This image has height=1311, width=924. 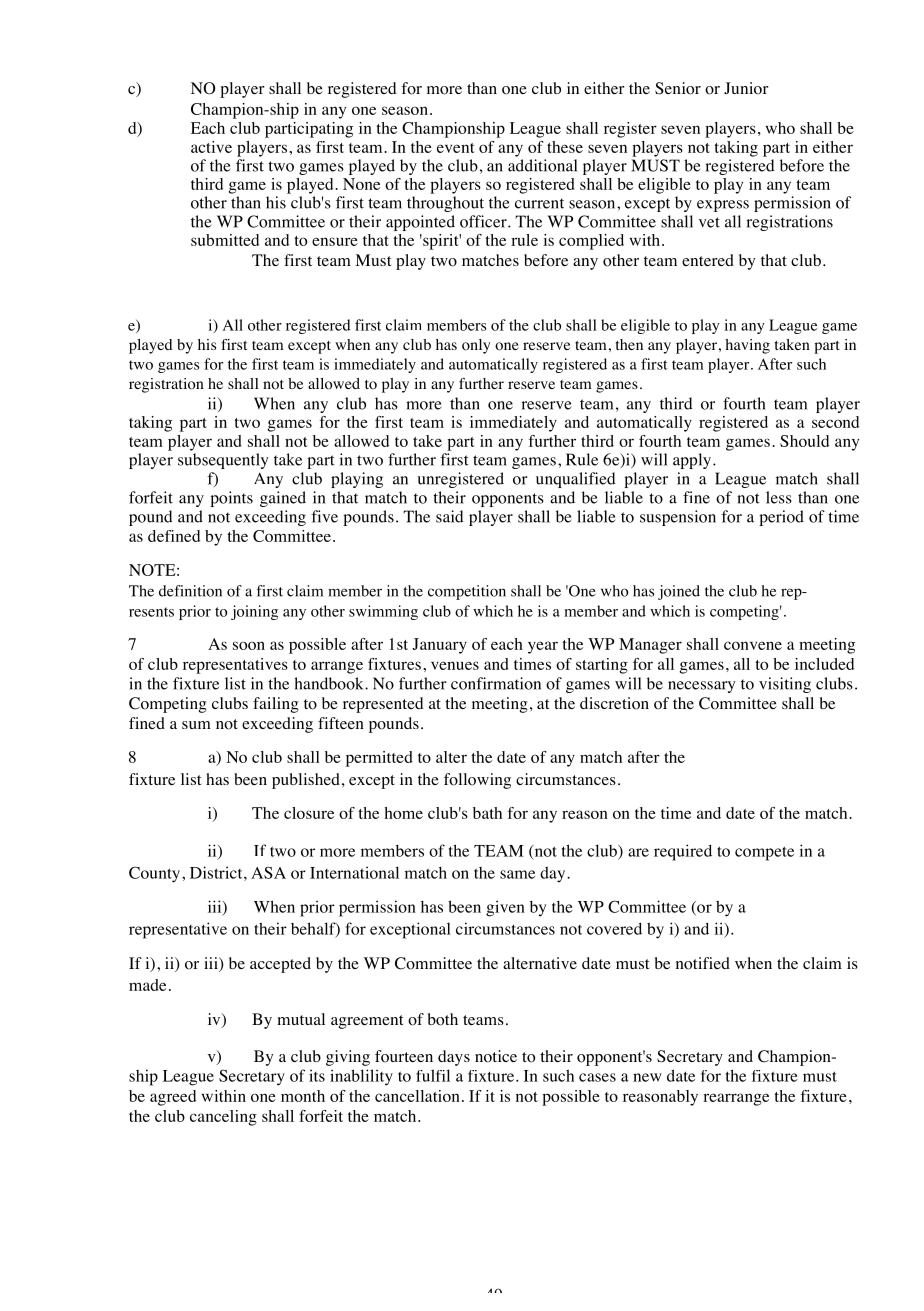 What do you see at coordinates (223, 461) in the image?
I see `subsequently` at bounding box center [223, 461].
